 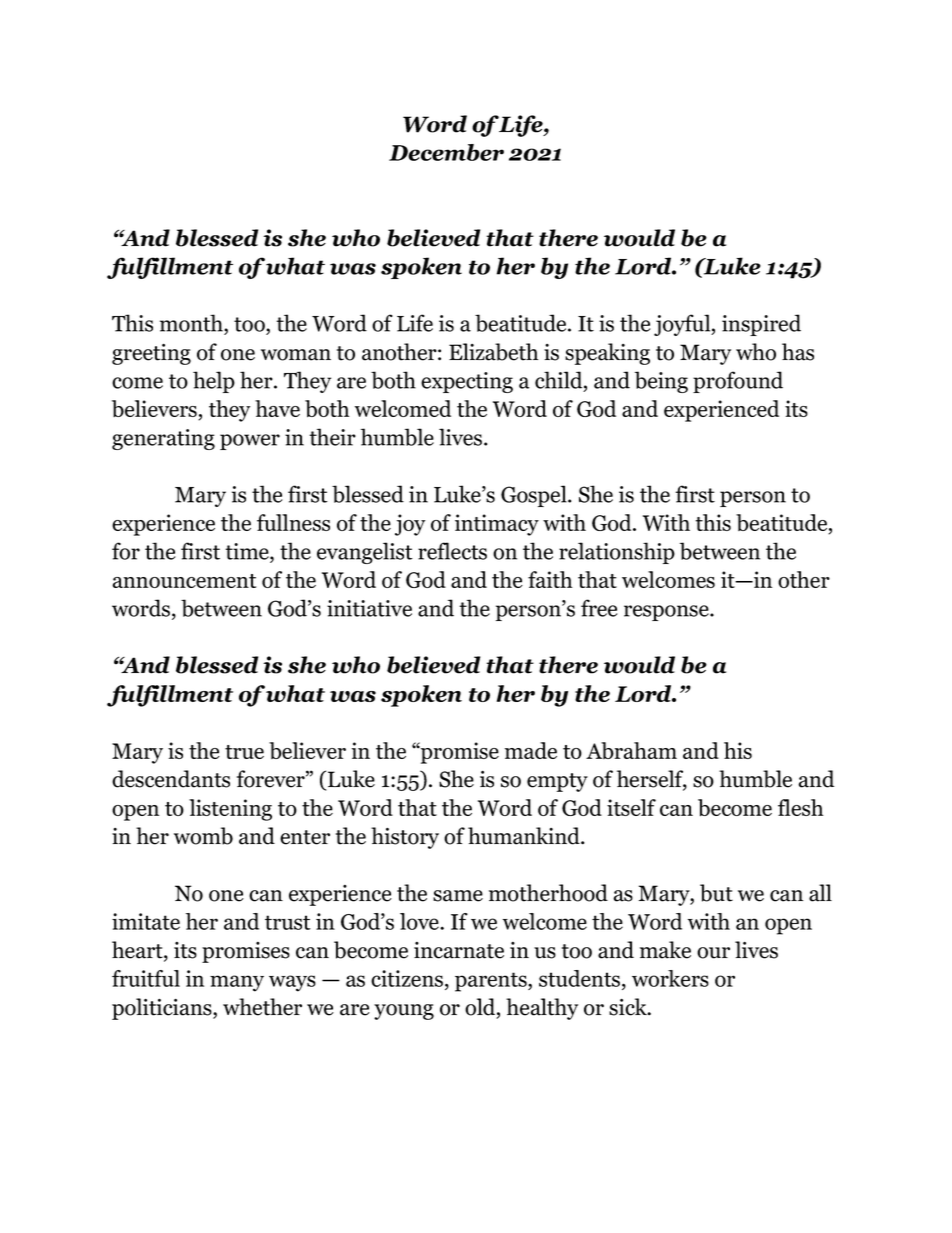 I want to click on December, so click(x=446, y=152).
